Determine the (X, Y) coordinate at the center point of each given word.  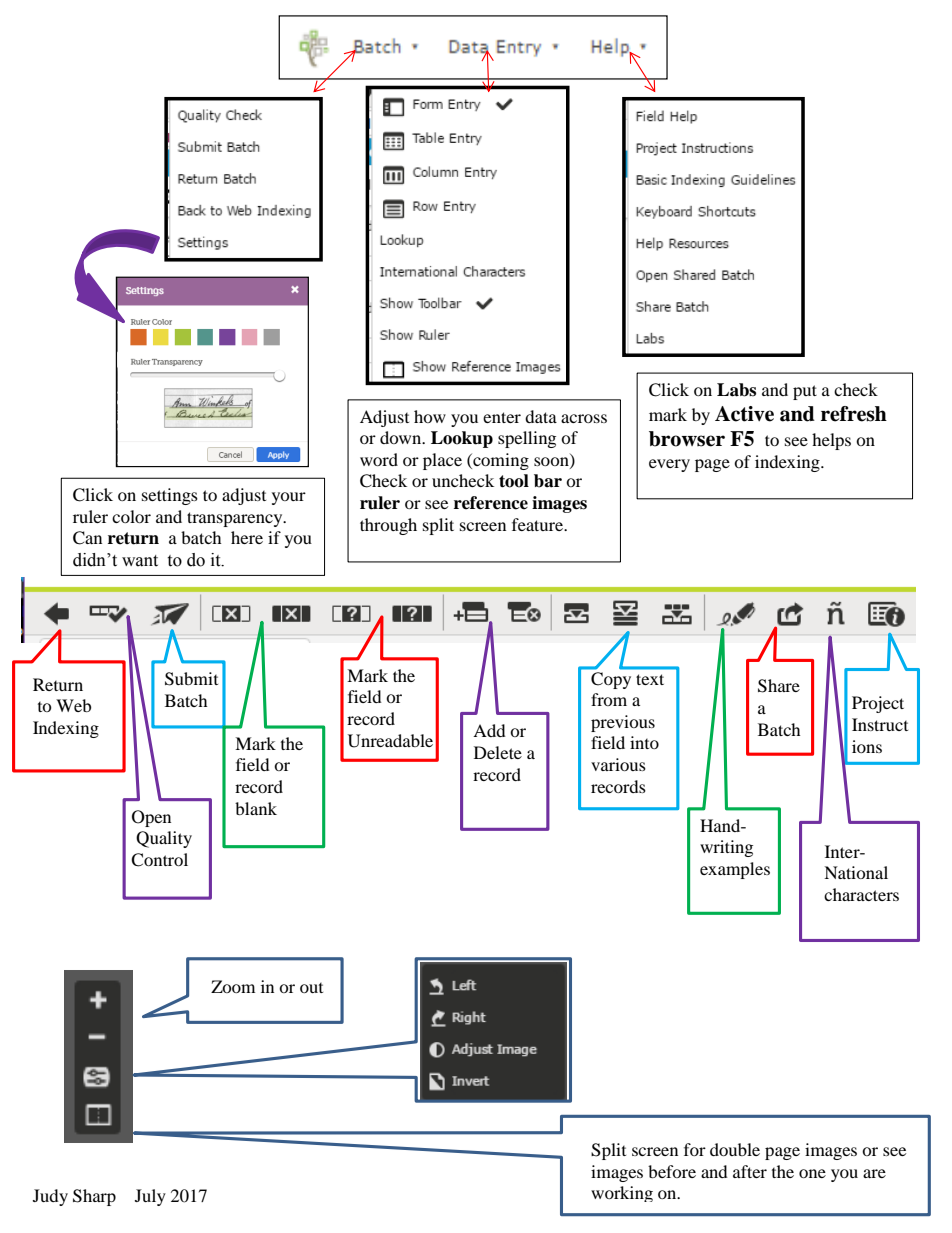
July (150, 1197)
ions (867, 746)
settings (170, 496)
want (140, 561)
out (311, 988)
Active (744, 414)
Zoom (233, 986)
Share (779, 686)
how (430, 416)
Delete (498, 752)
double (735, 1149)
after (750, 1171)
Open (151, 818)
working (622, 1194)
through (388, 526)
